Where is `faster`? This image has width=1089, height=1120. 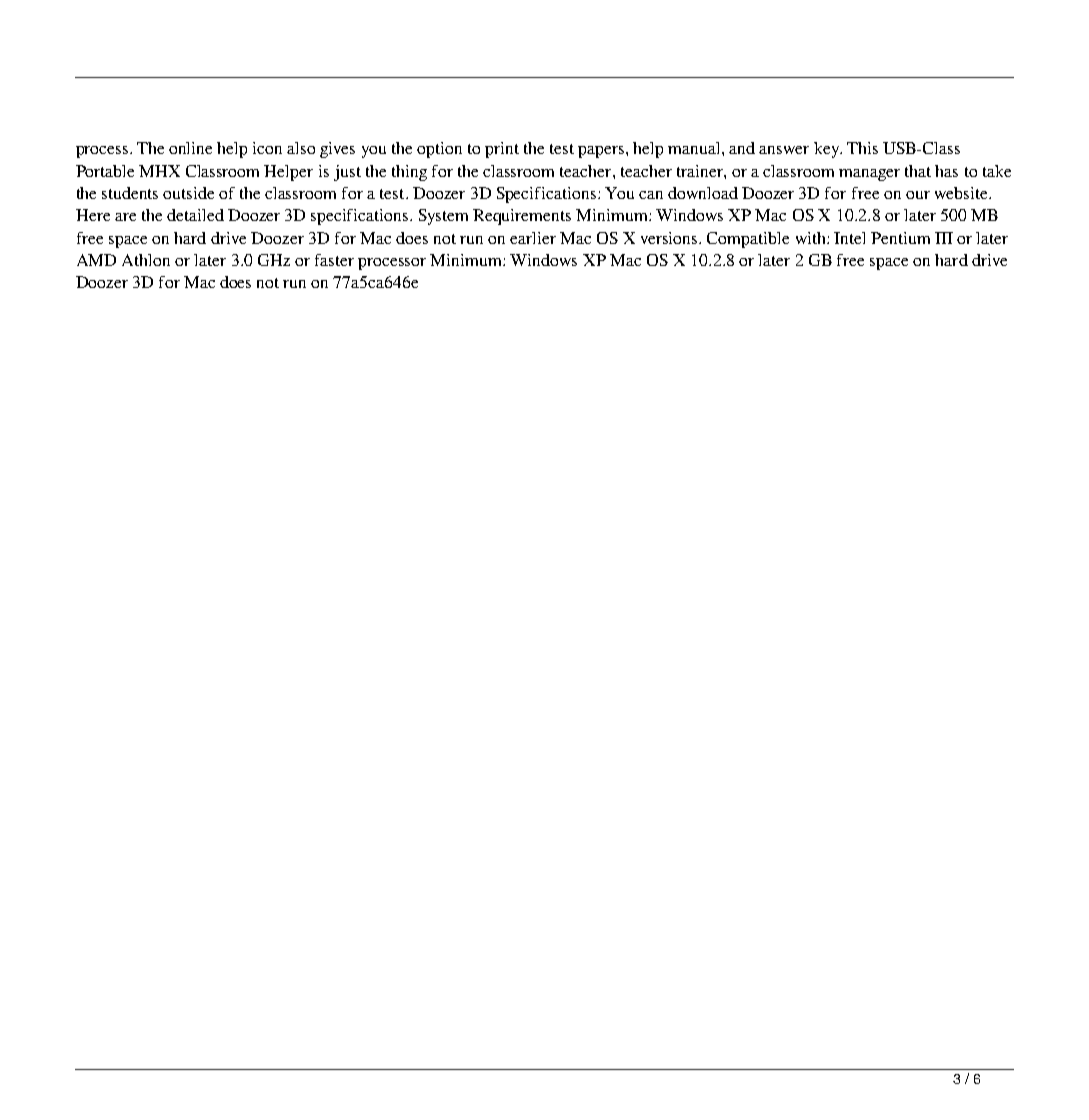
faster is located at coordinates (334, 260).
